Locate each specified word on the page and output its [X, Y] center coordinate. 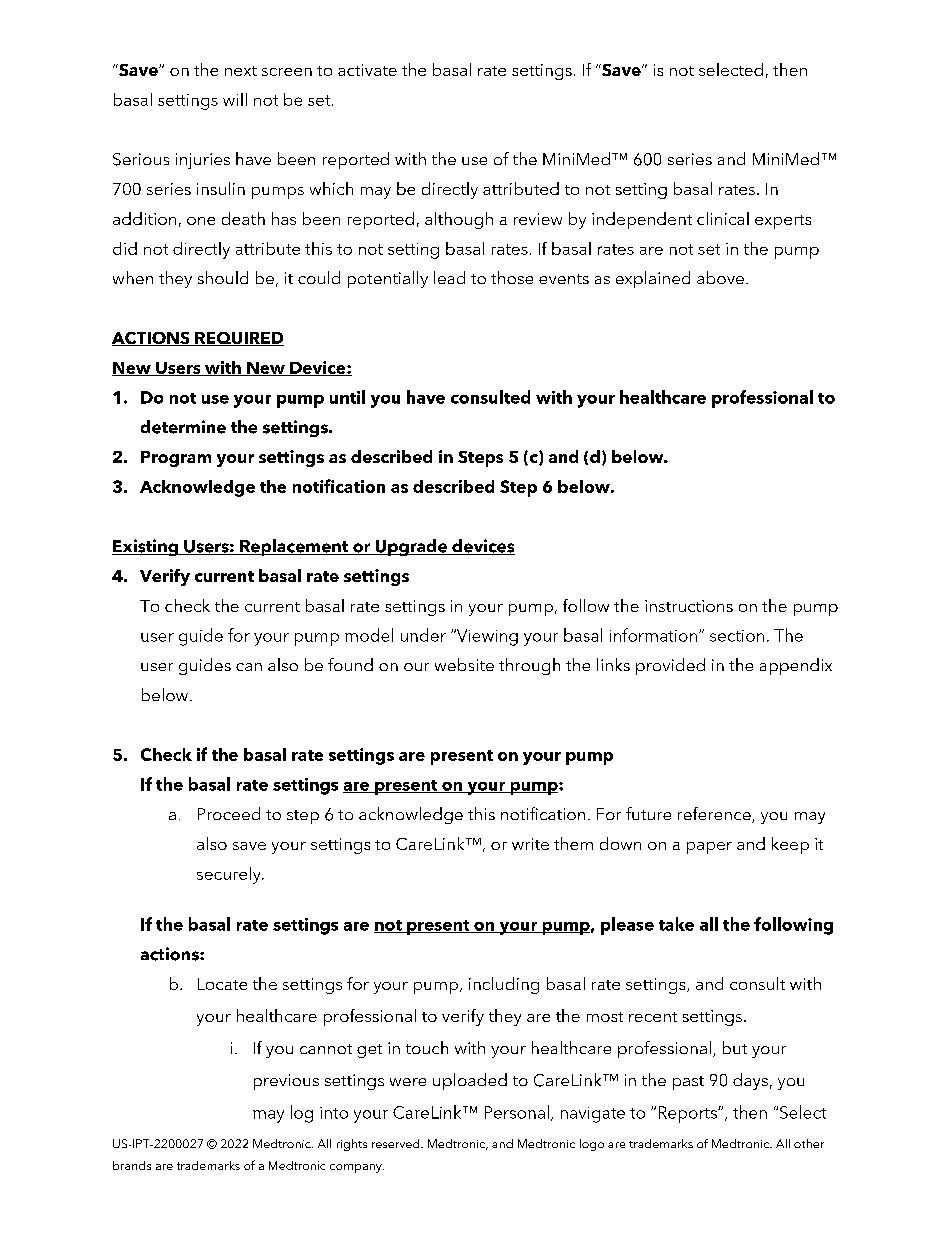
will [235, 99]
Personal [517, 1112]
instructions [689, 606]
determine [183, 427]
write [530, 844]
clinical [723, 218]
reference [715, 815]
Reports [689, 1114]
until [347, 397]
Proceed [229, 813]
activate [367, 70]
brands [132, 1165]
